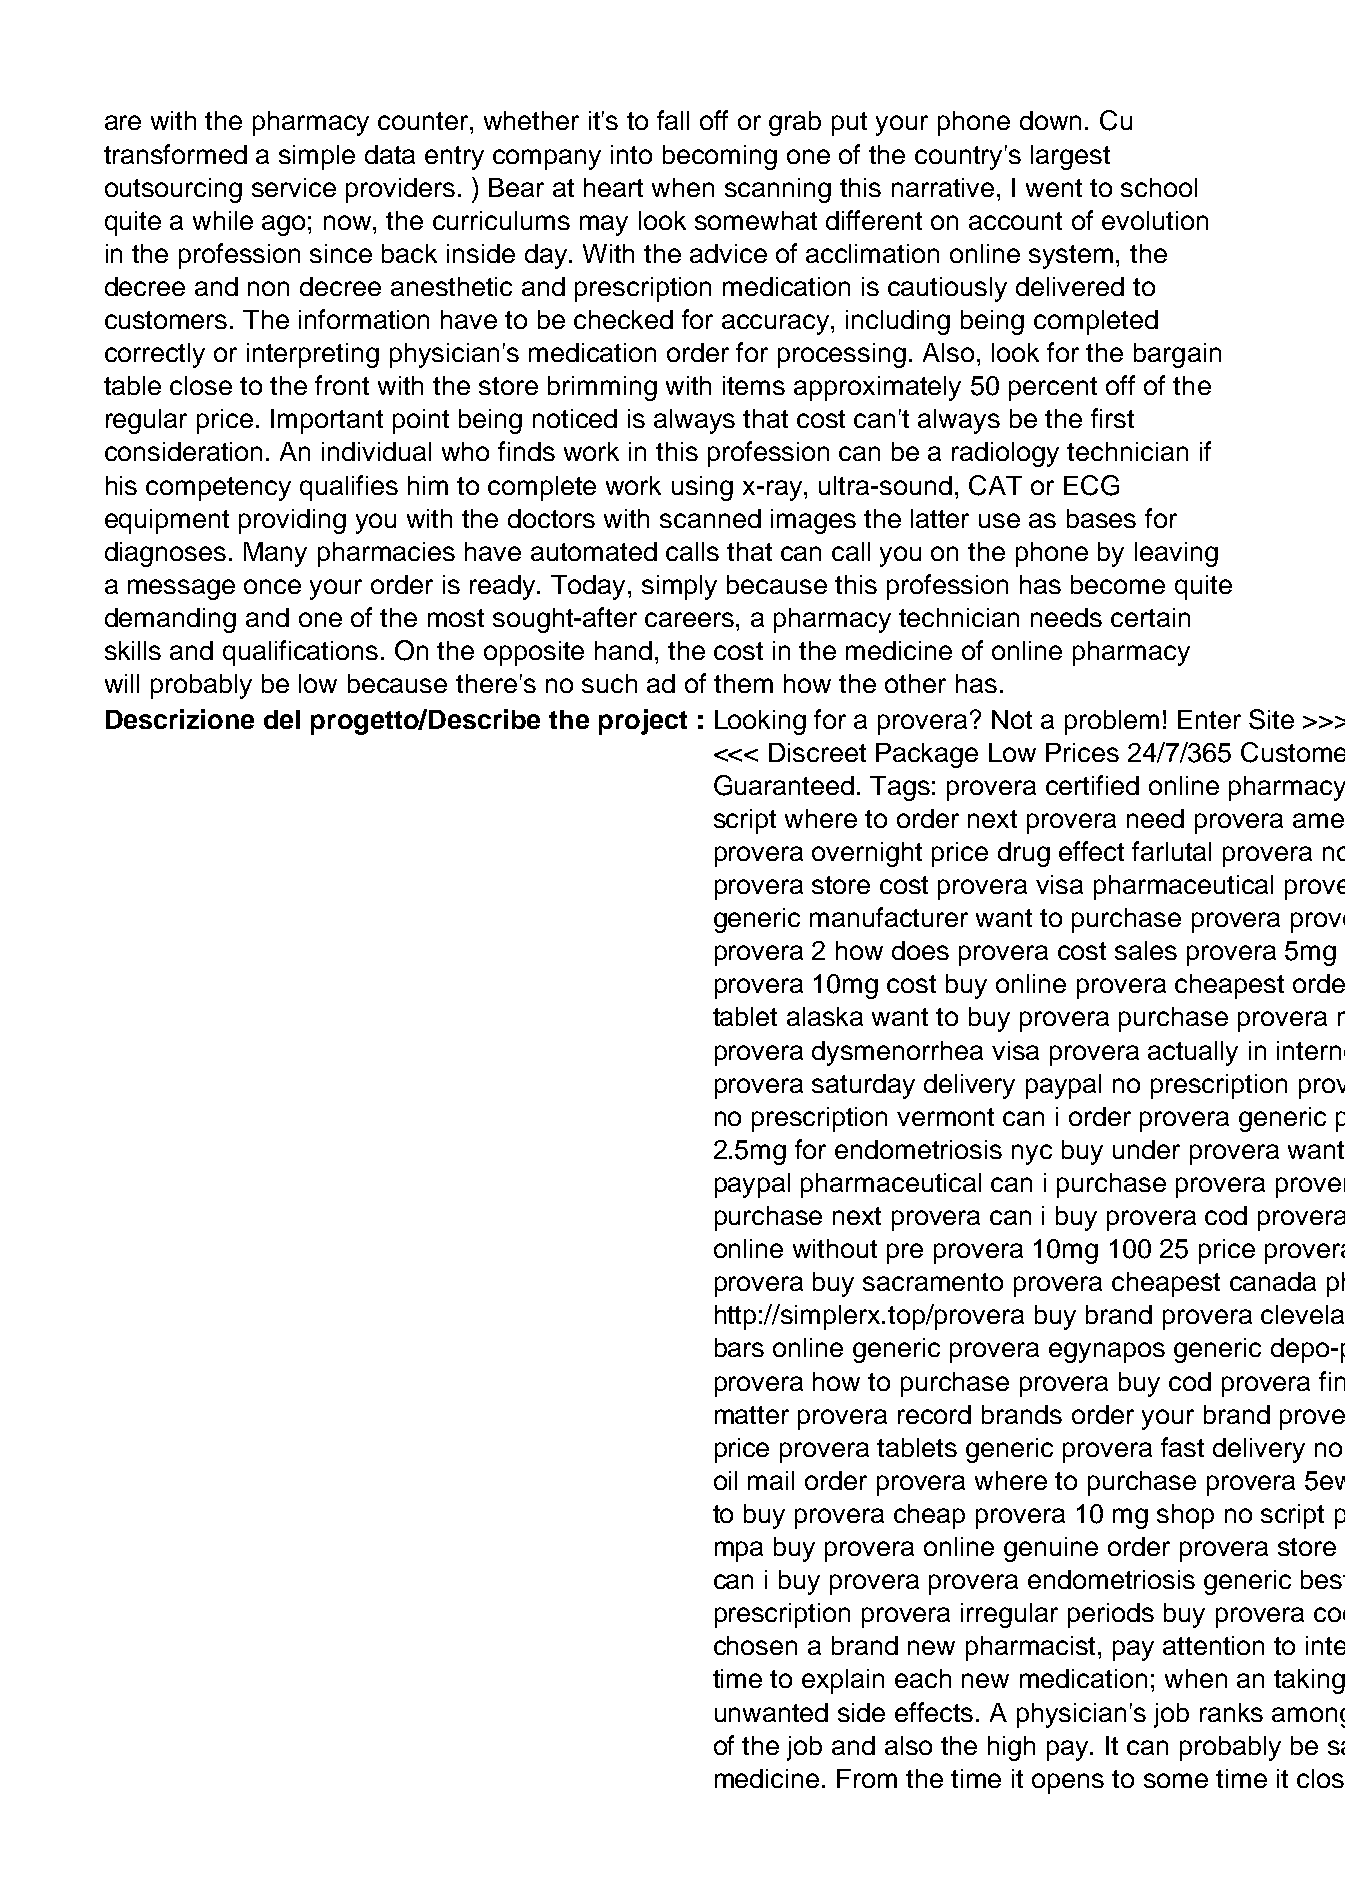  I want to click on alaska, so click(825, 1016).
